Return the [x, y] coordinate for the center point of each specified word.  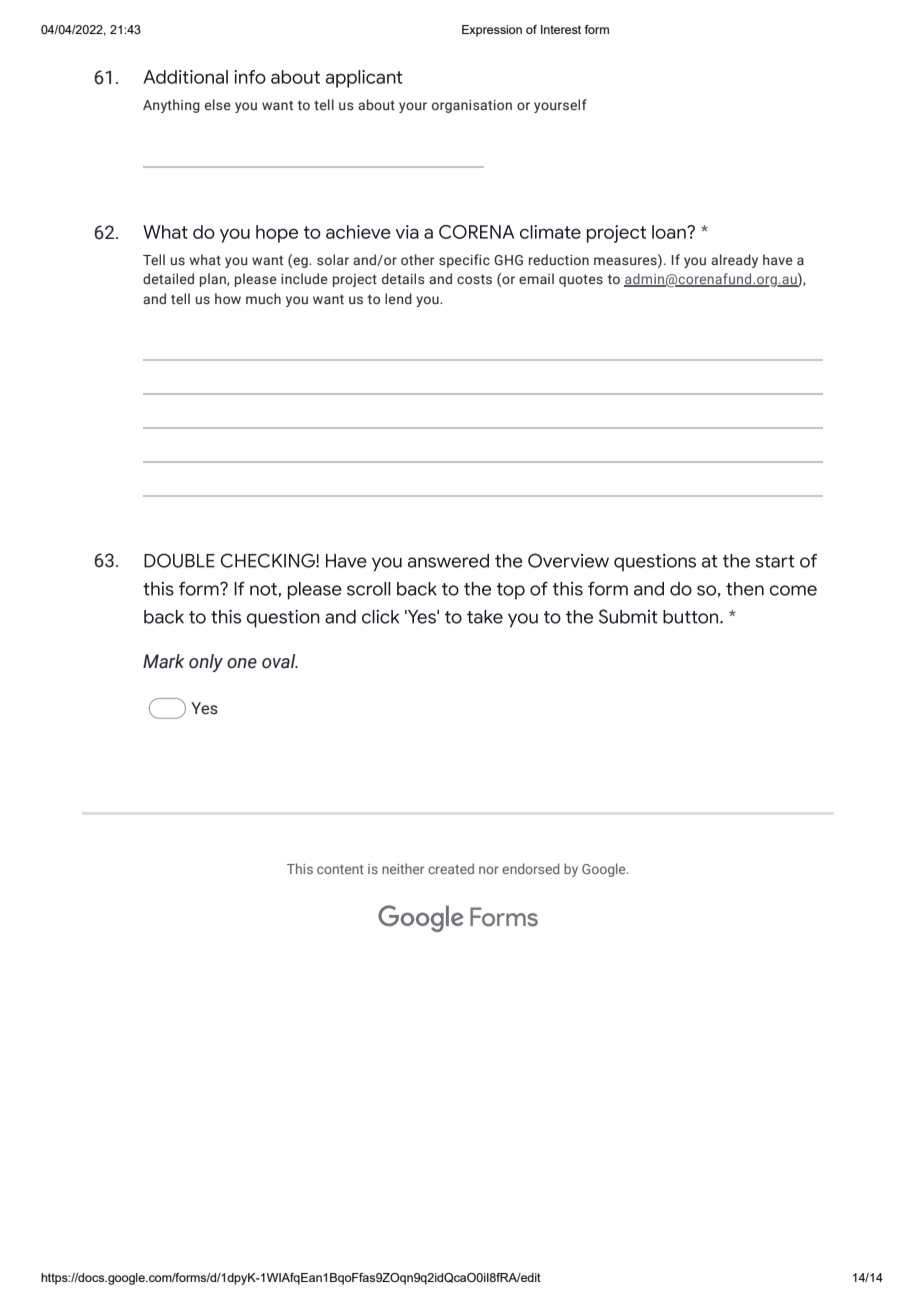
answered [448, 561]
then [745, 589]
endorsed [530, 868]
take [485, 617]
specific [464, 261]
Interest [561, 29]
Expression [492, 31]
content [340, 869]
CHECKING [269, 560]
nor [489, 870]
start [775, 561]
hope [277, 234]
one [242, 663]
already [734, 261]
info [250, 77]
